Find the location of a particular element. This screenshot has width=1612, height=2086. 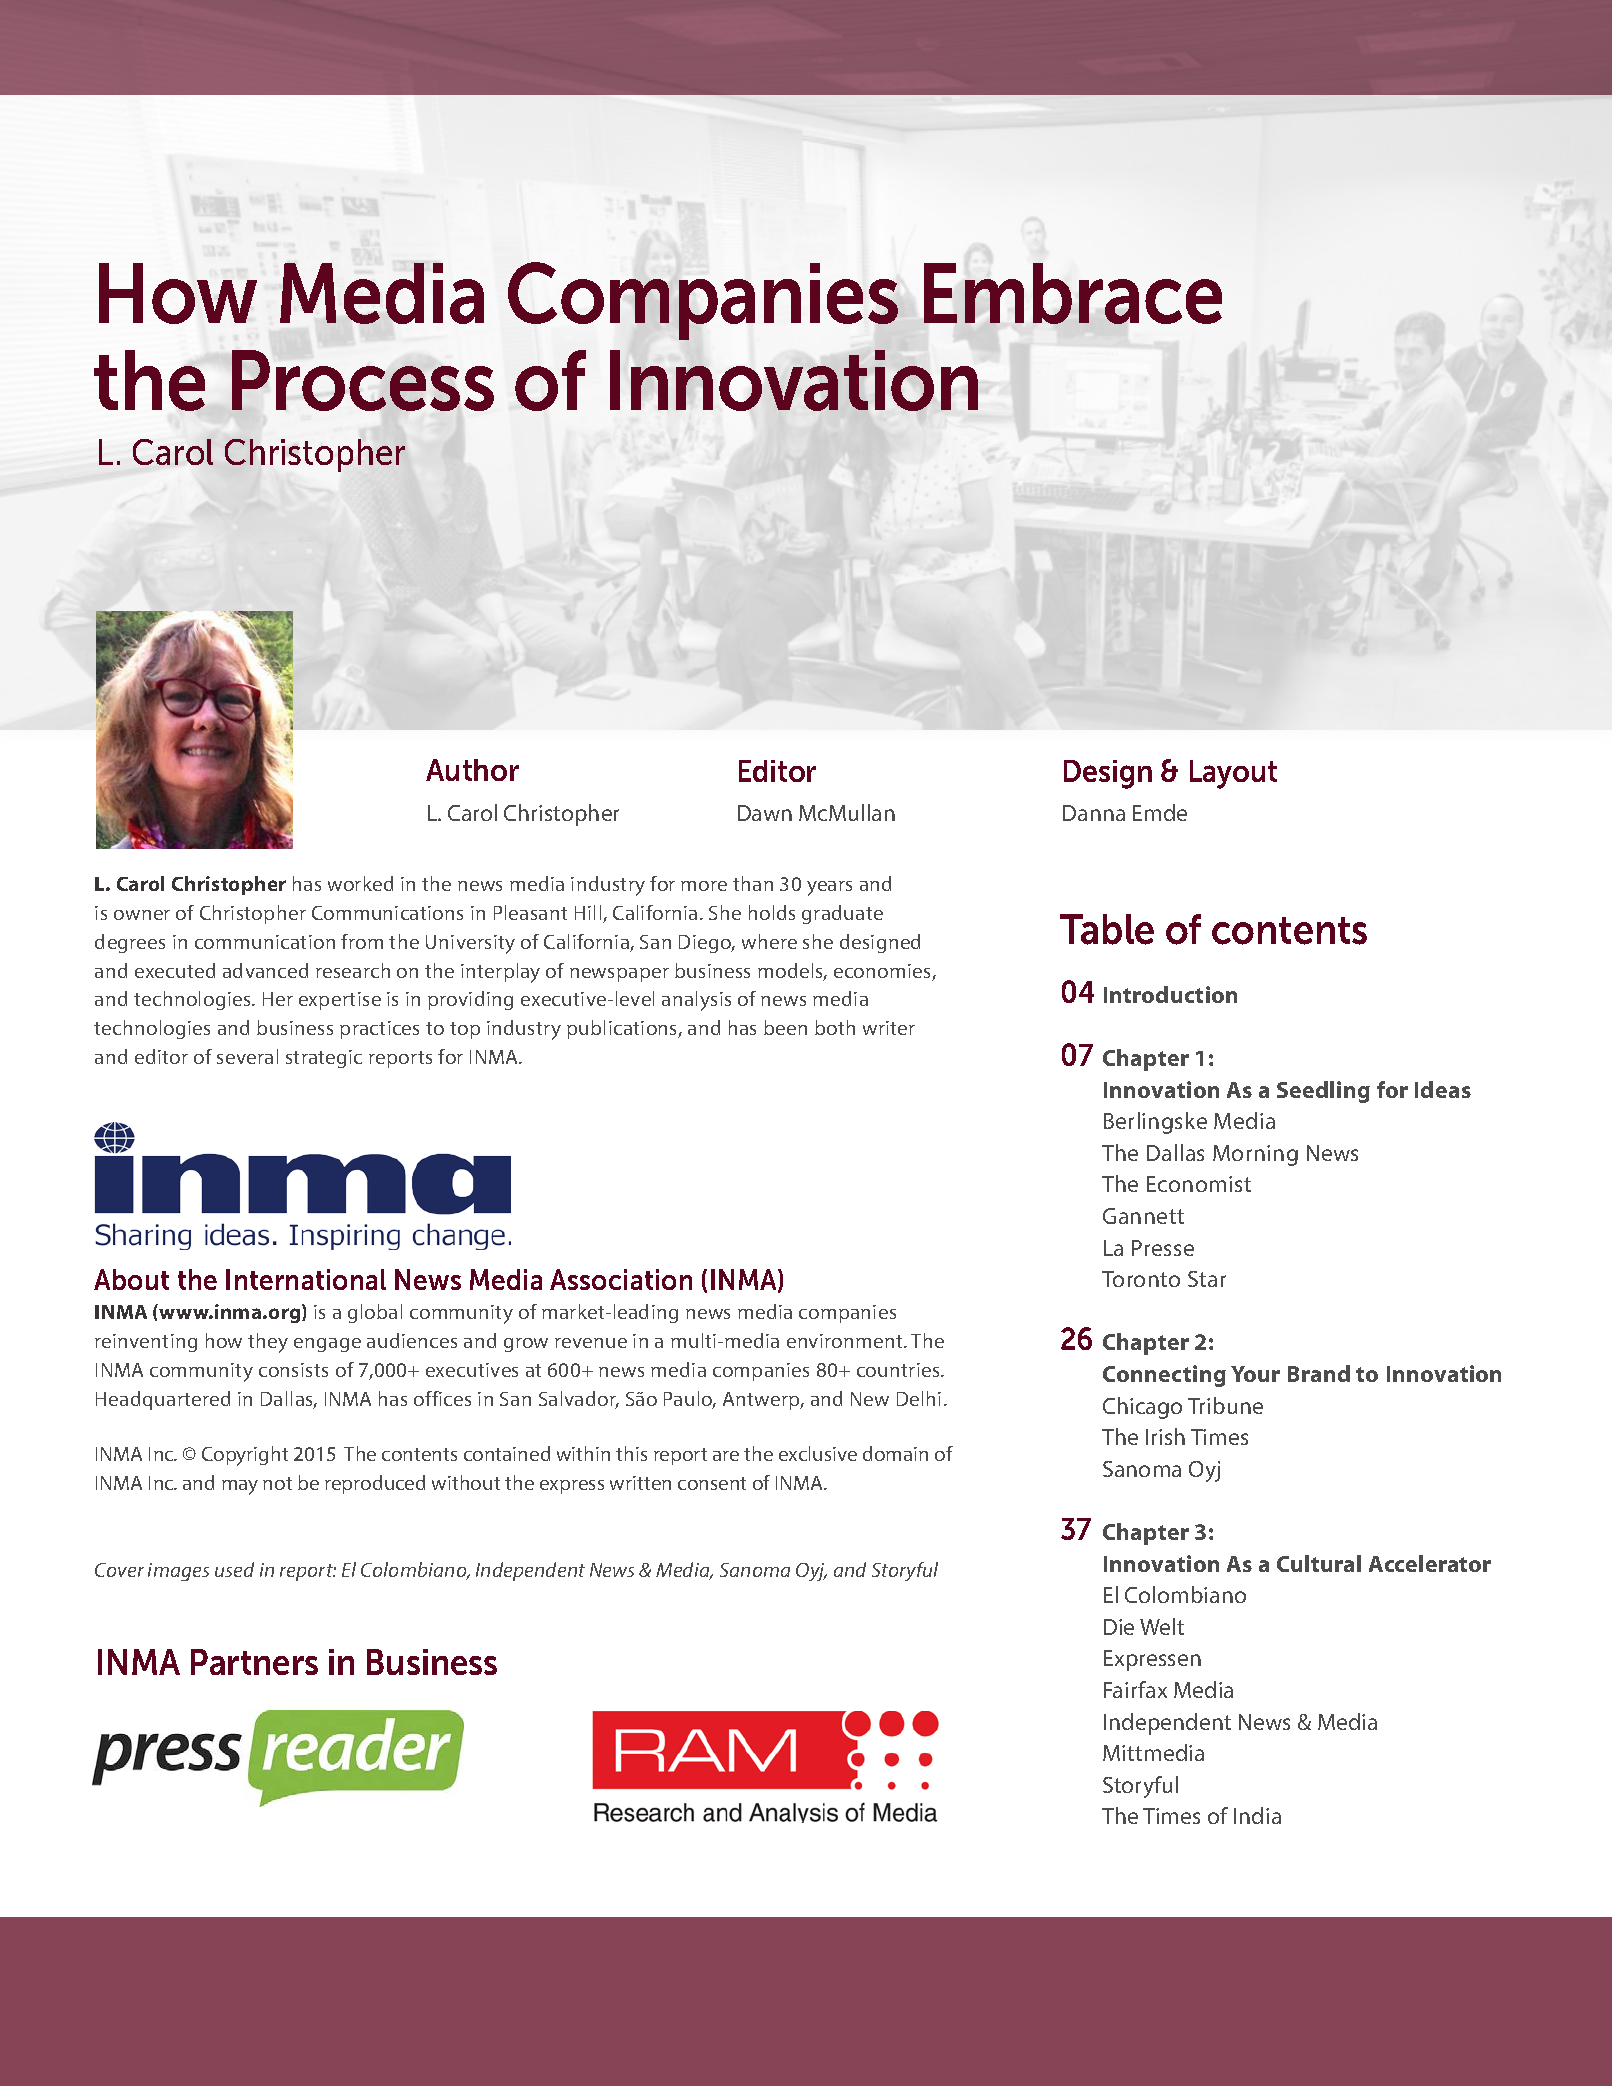

Table is located at coordinates (1107, 929).
